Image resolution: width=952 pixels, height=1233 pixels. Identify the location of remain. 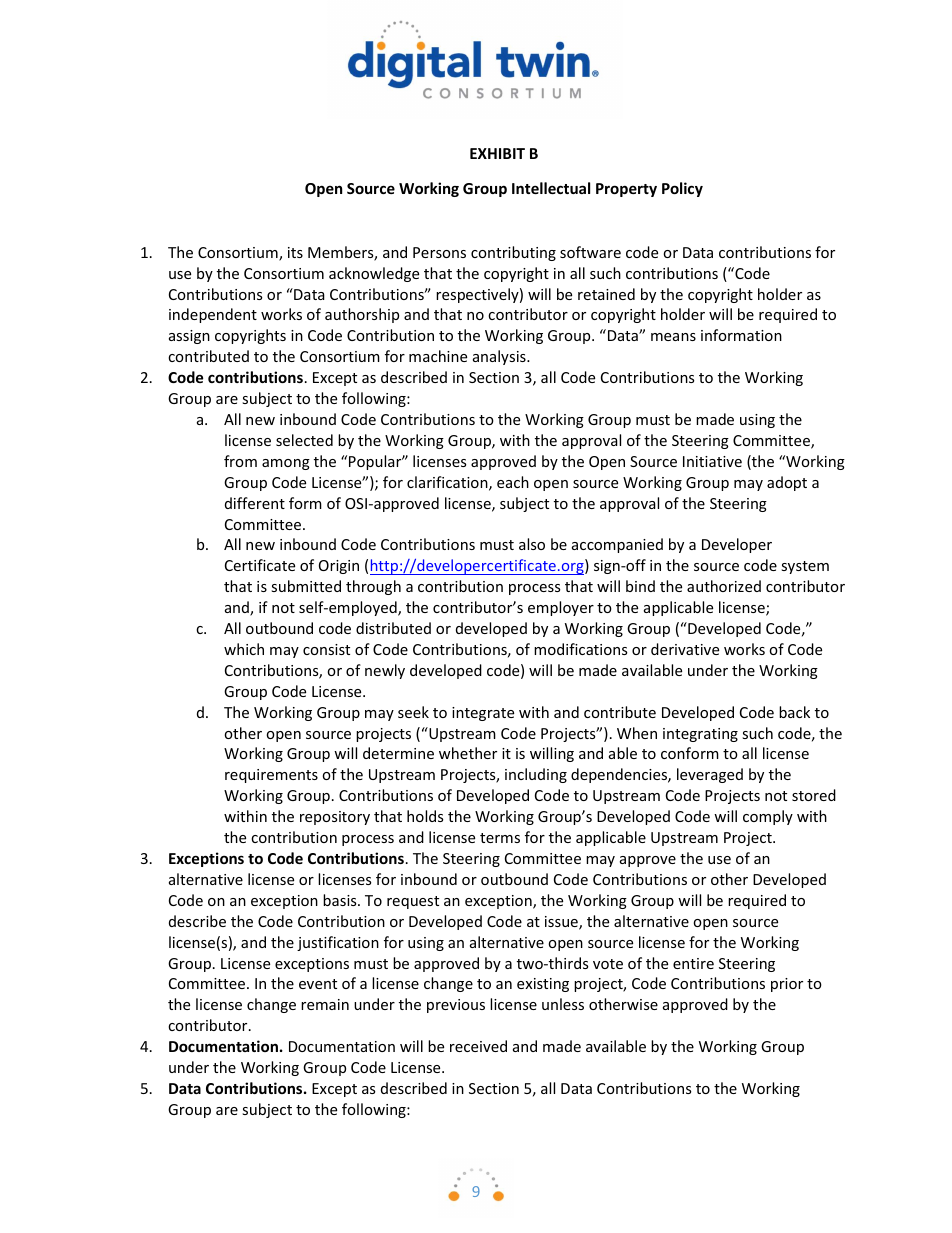
(325, 1004).
